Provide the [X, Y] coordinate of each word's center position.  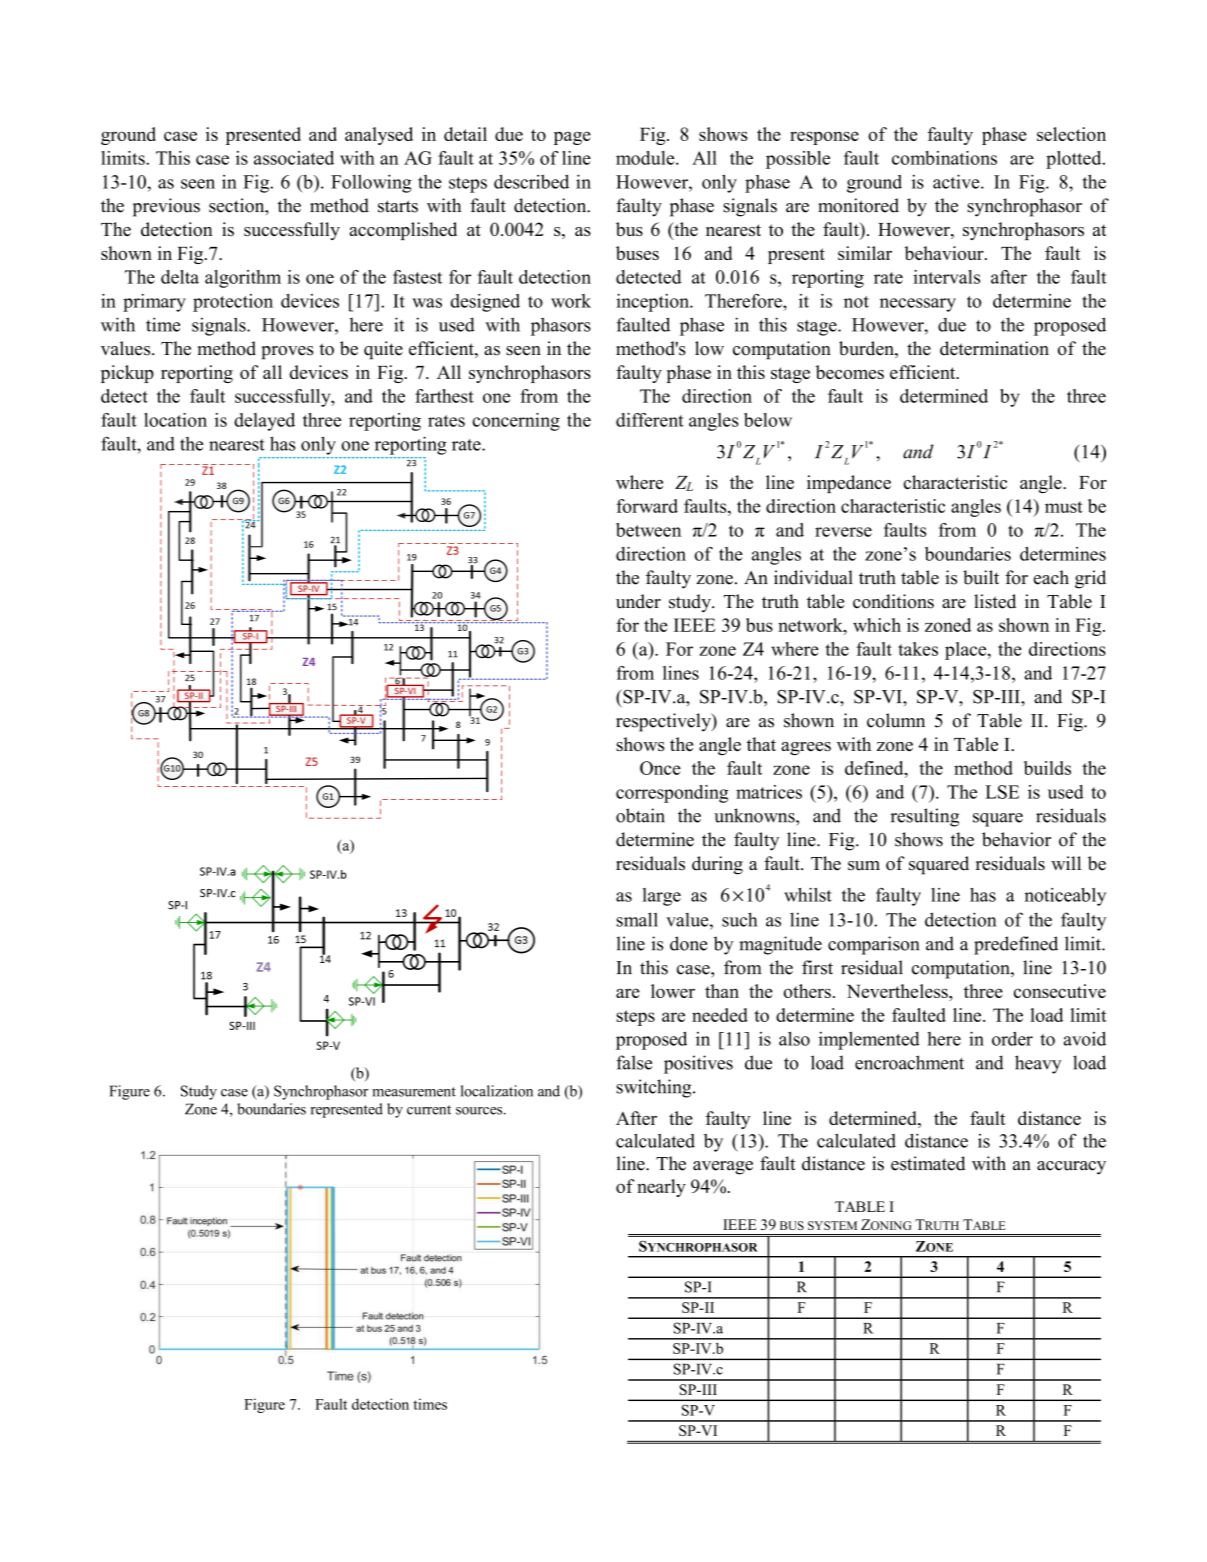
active [957, 181]
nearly [661, 1188]
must [1064, 507]
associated [294, 158]
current [429, 1110]
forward [647, 506]
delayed [264, 422]
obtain [640, 815]
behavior [1016, 839]
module [646, 158]
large [662, 897]
